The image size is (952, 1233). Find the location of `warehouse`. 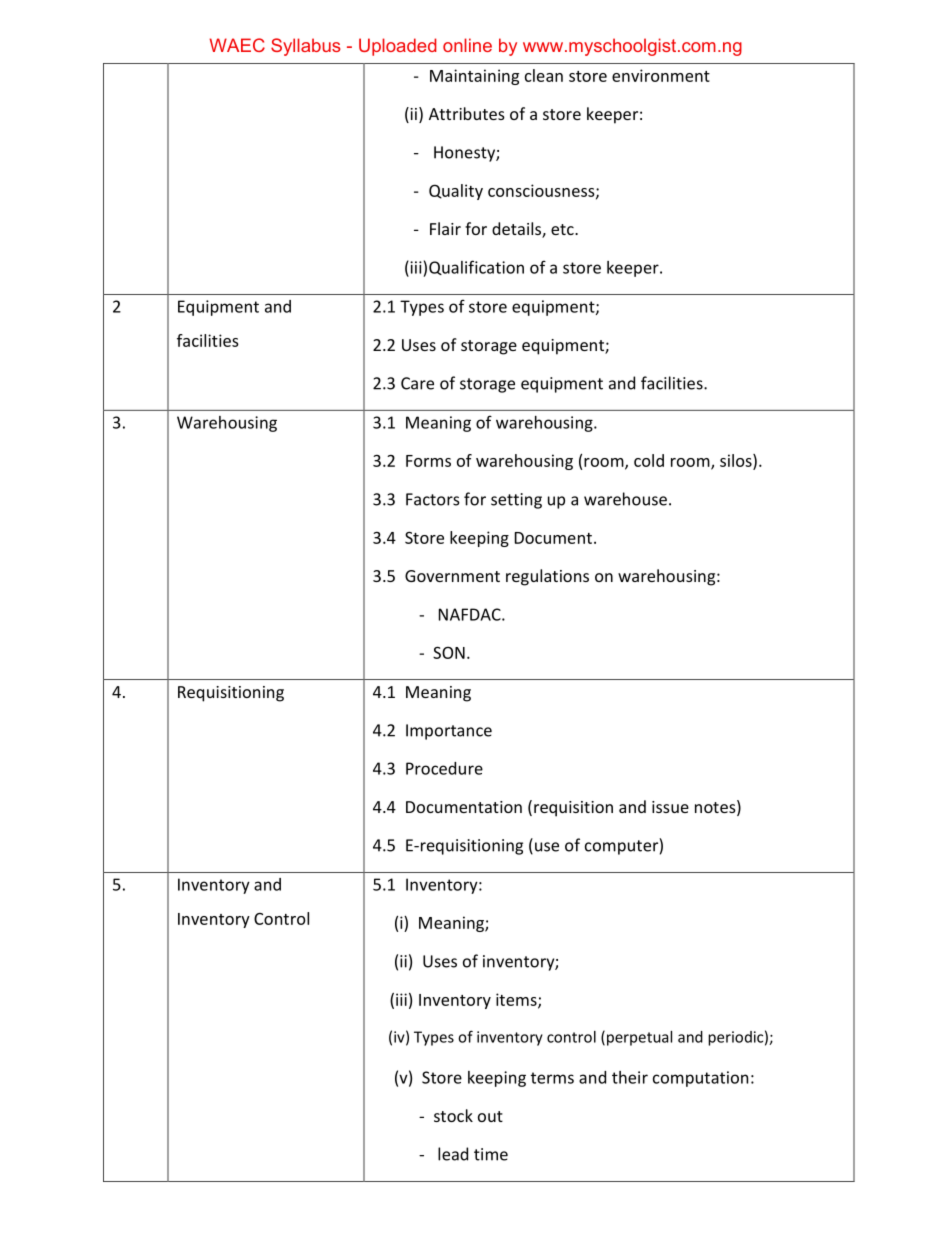

warehouse is located at coordinates (625, 499).
